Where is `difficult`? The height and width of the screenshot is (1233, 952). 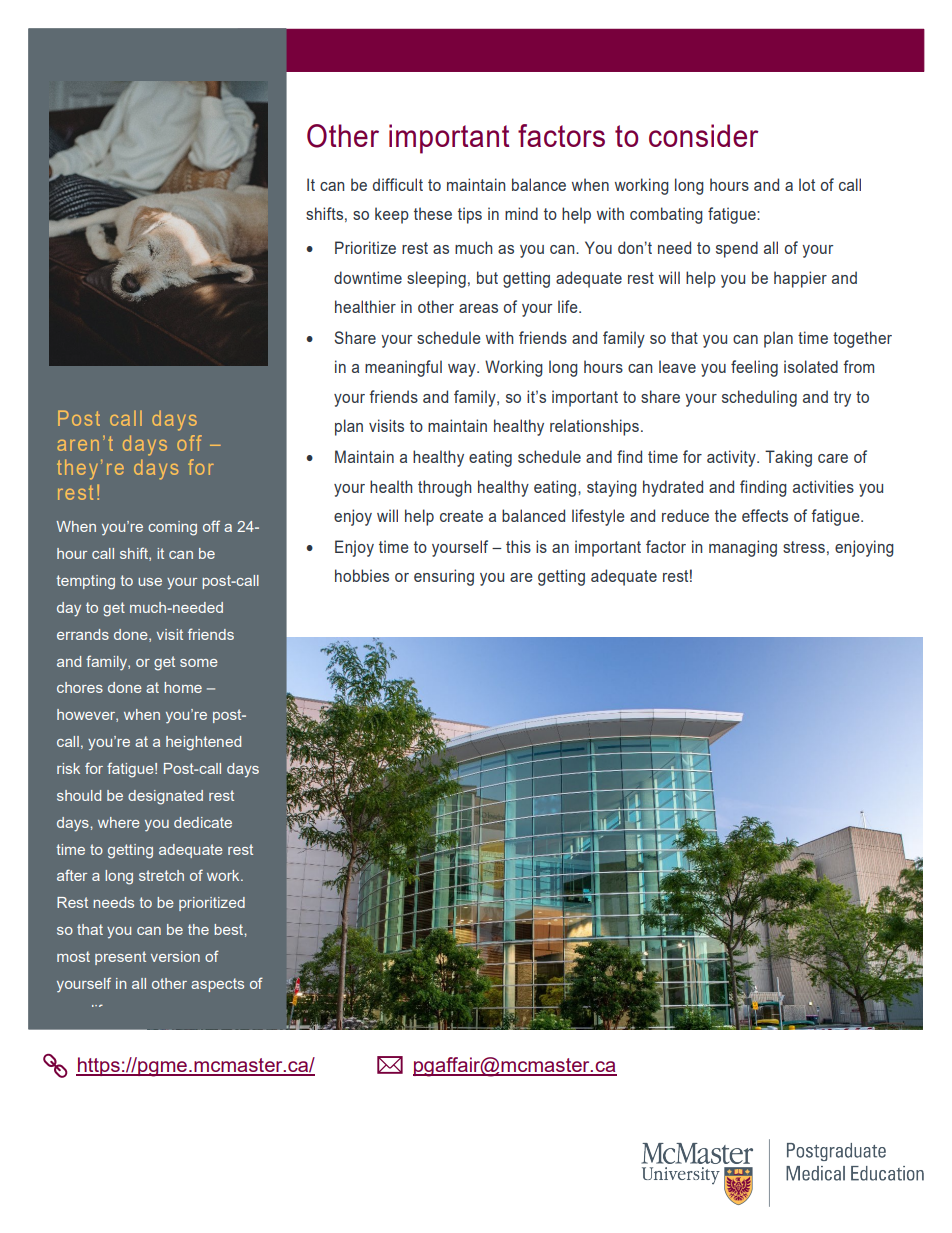
difficult is located at coordinates (398, 184).
